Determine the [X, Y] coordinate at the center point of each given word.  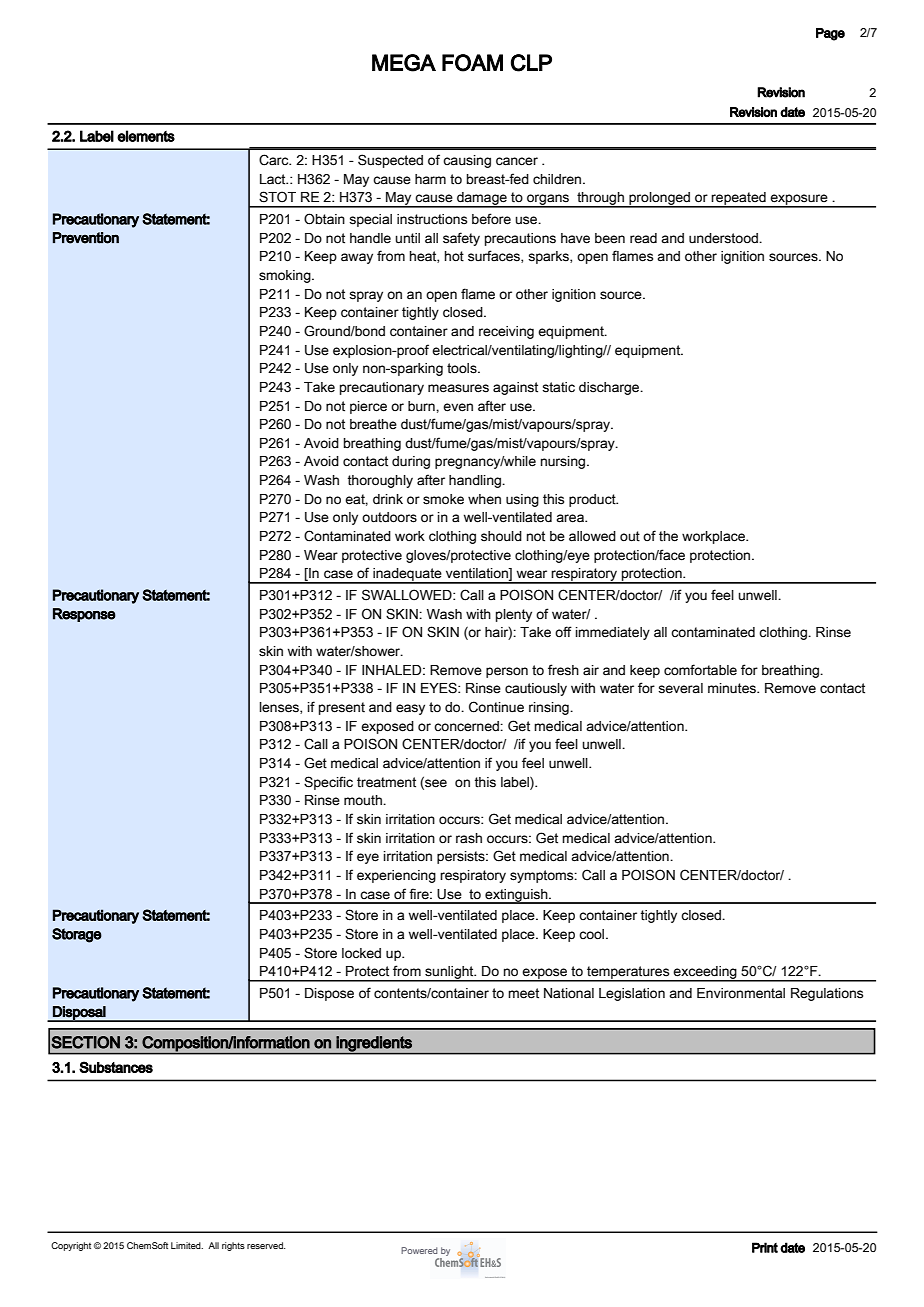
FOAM [472, 63]
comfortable [700, 670]
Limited [187, 1245]
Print [765, 1247]
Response [84, 615]
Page [830, 34]
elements [146, 136]
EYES [440, 688]
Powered [419, 1250]
